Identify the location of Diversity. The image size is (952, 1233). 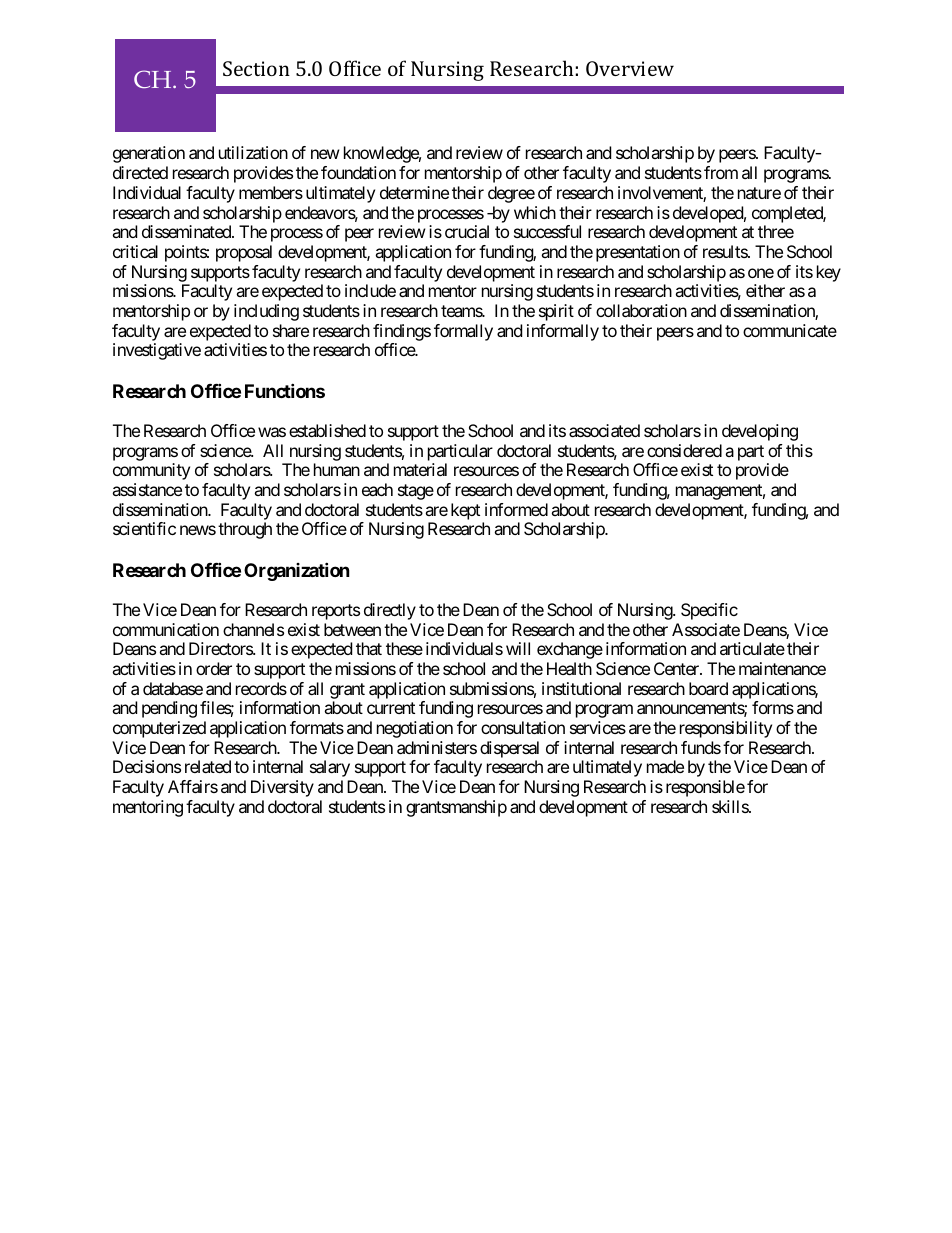
(282, 788).
